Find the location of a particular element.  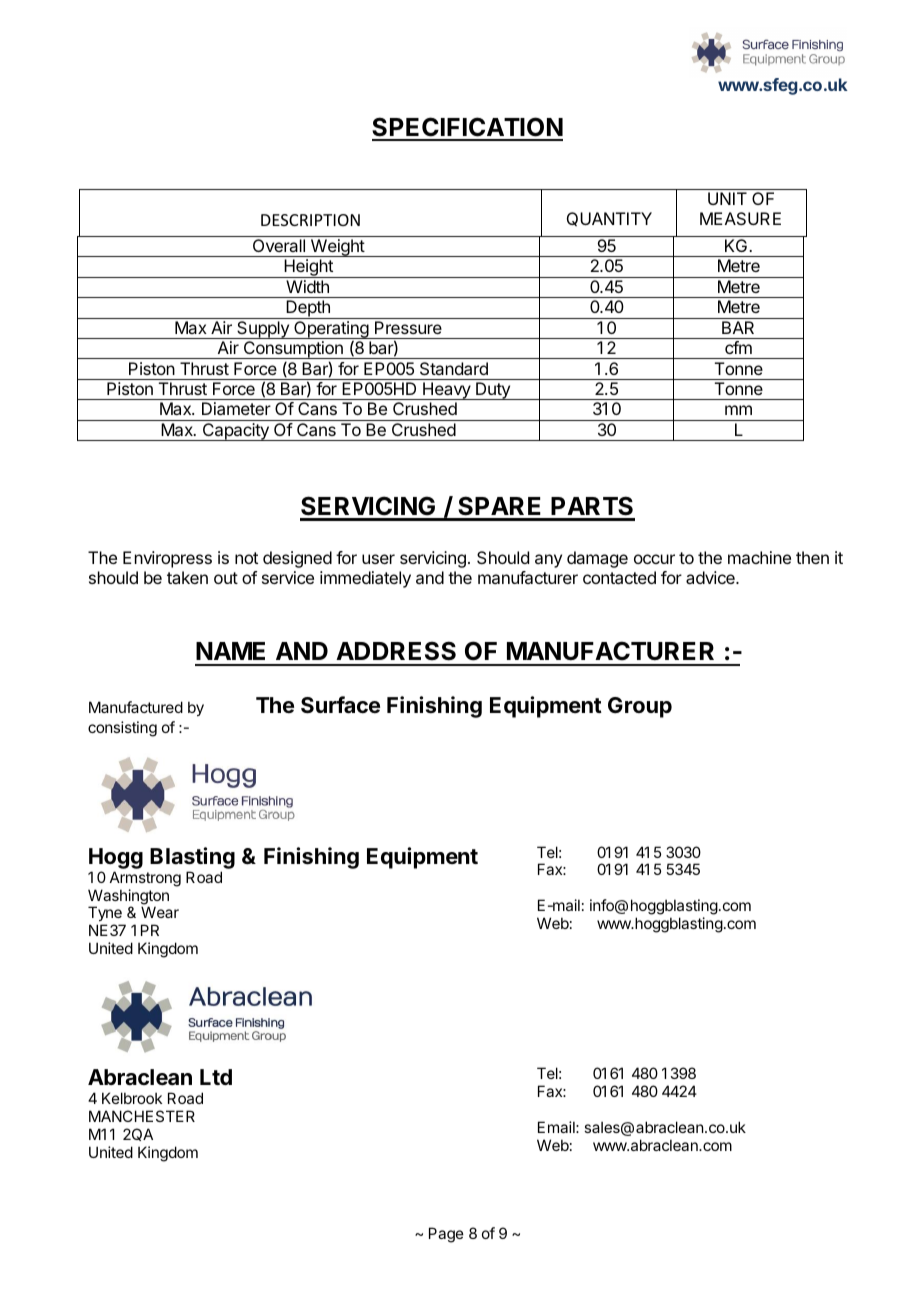

QUANTITY is located at coordinates (609, 219).
